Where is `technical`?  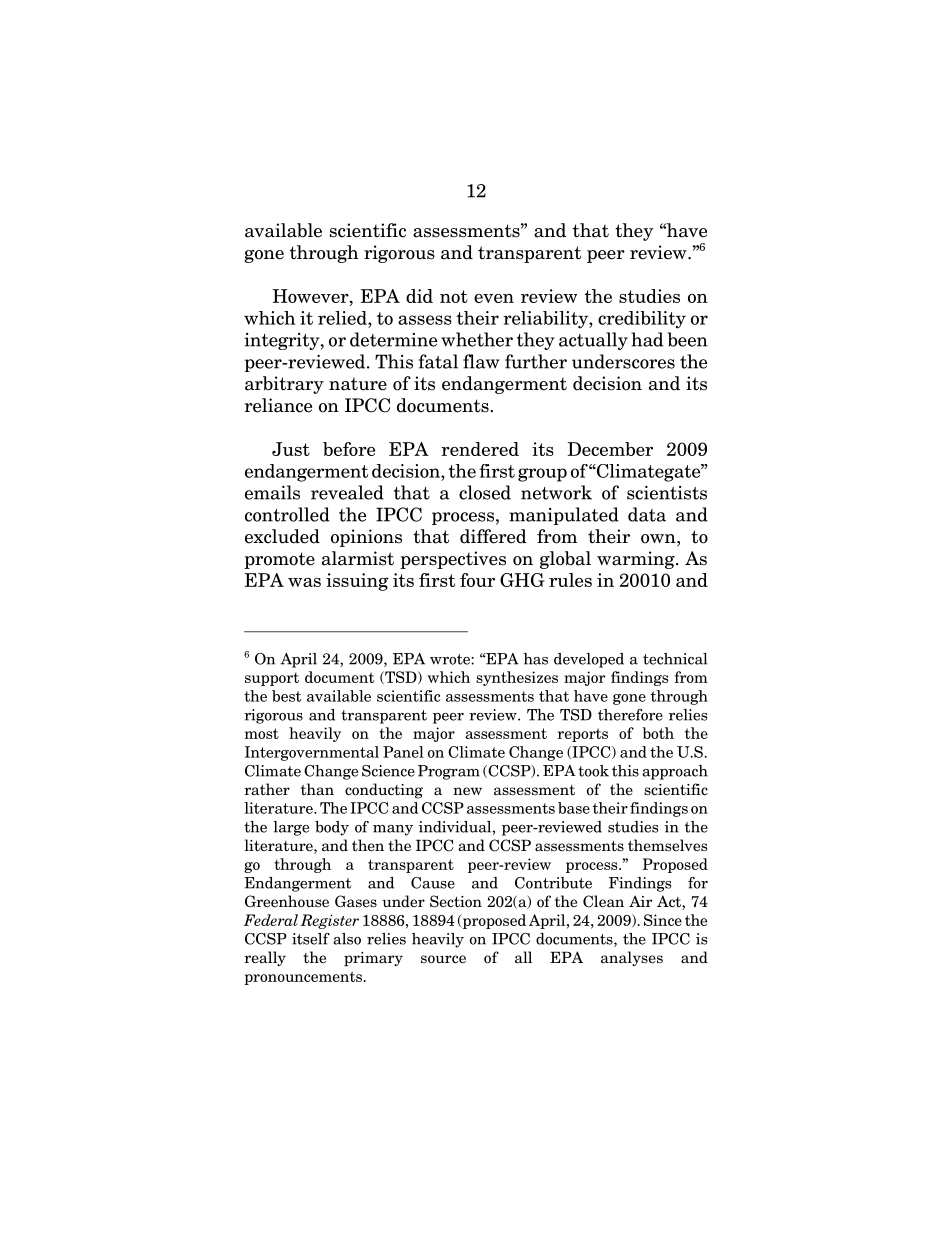 technical is located at coordinates (675, 659).
